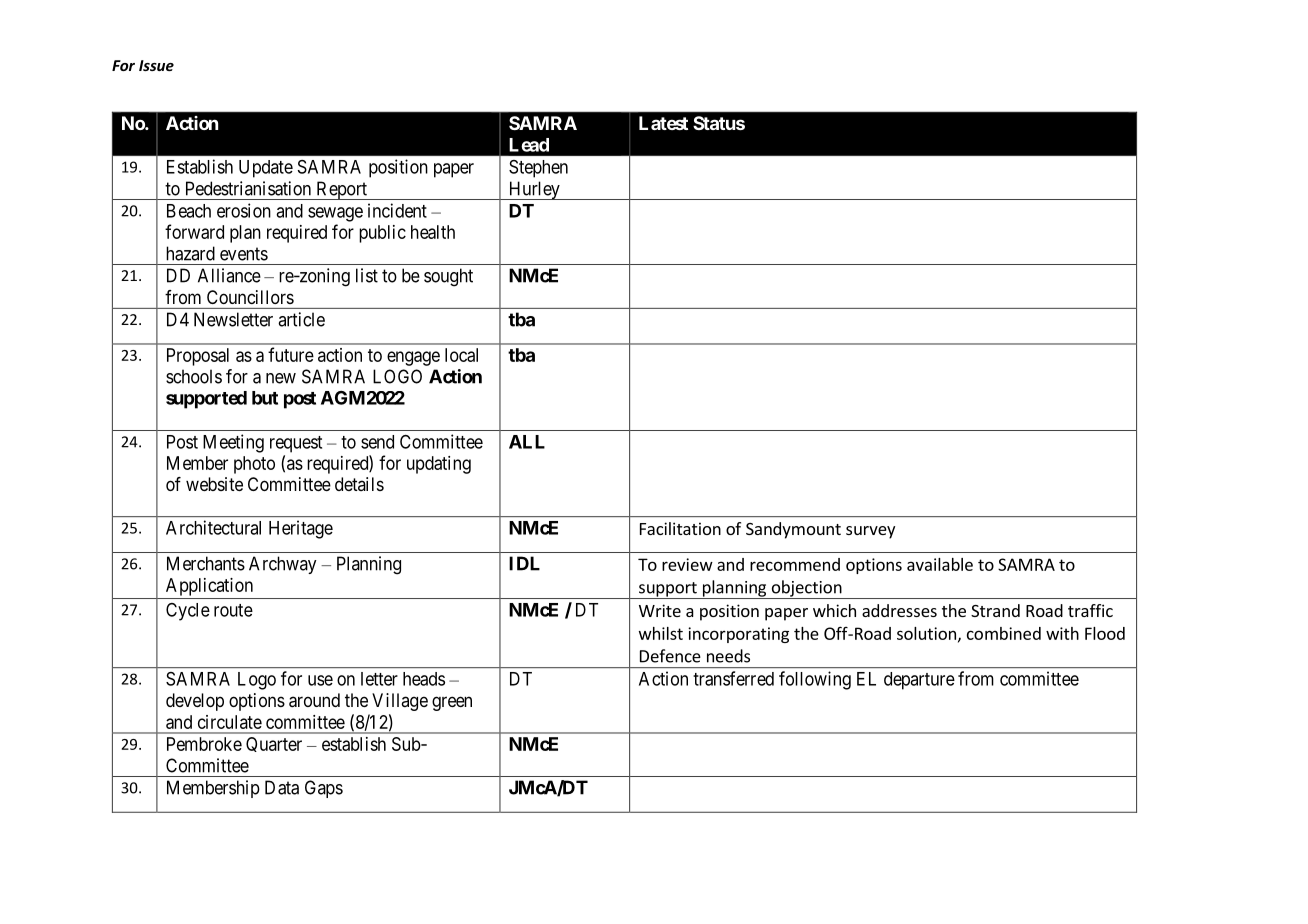 This screenshot has height=924, width=1308. Describe the element at coordinates (663, 123) in the screenshot. I see `Latest` at that location.
